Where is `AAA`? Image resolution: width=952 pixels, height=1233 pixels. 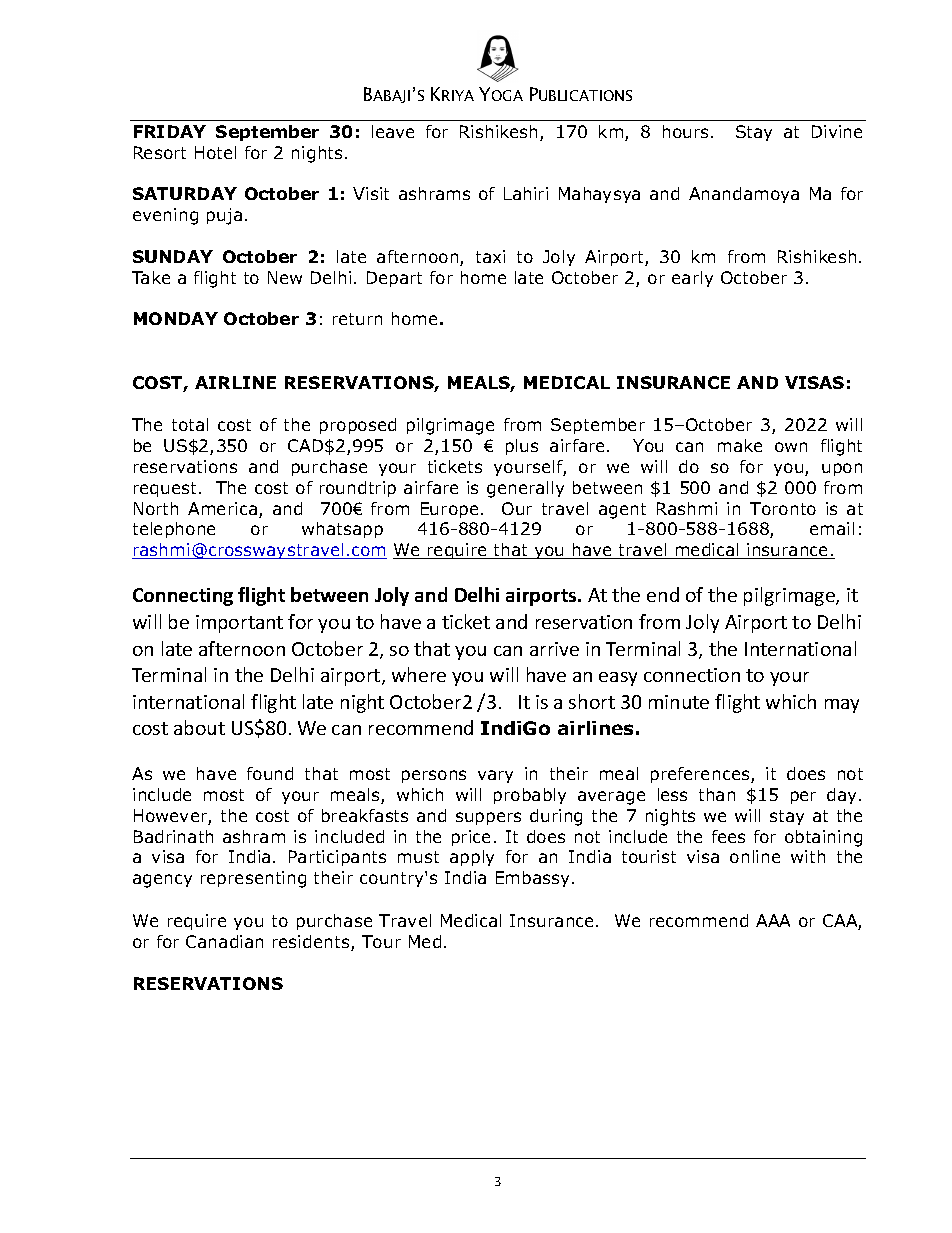 AAA is located at coordinates (773, 920).
